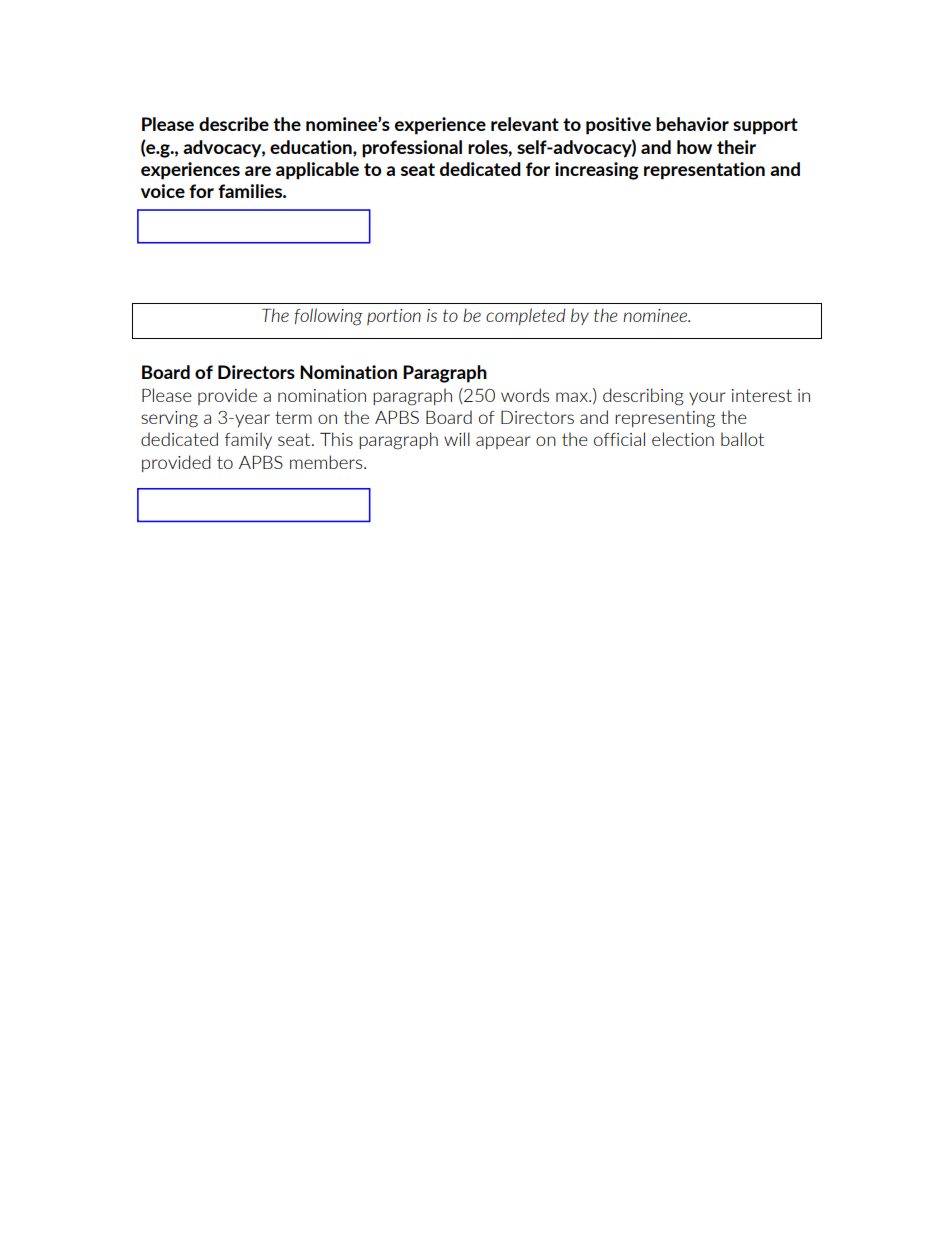 The width and height of the document is (952, 1233). What do you see at coordinates (707, 398) in the document?
I see `your` at bounding box center [707, 398].
